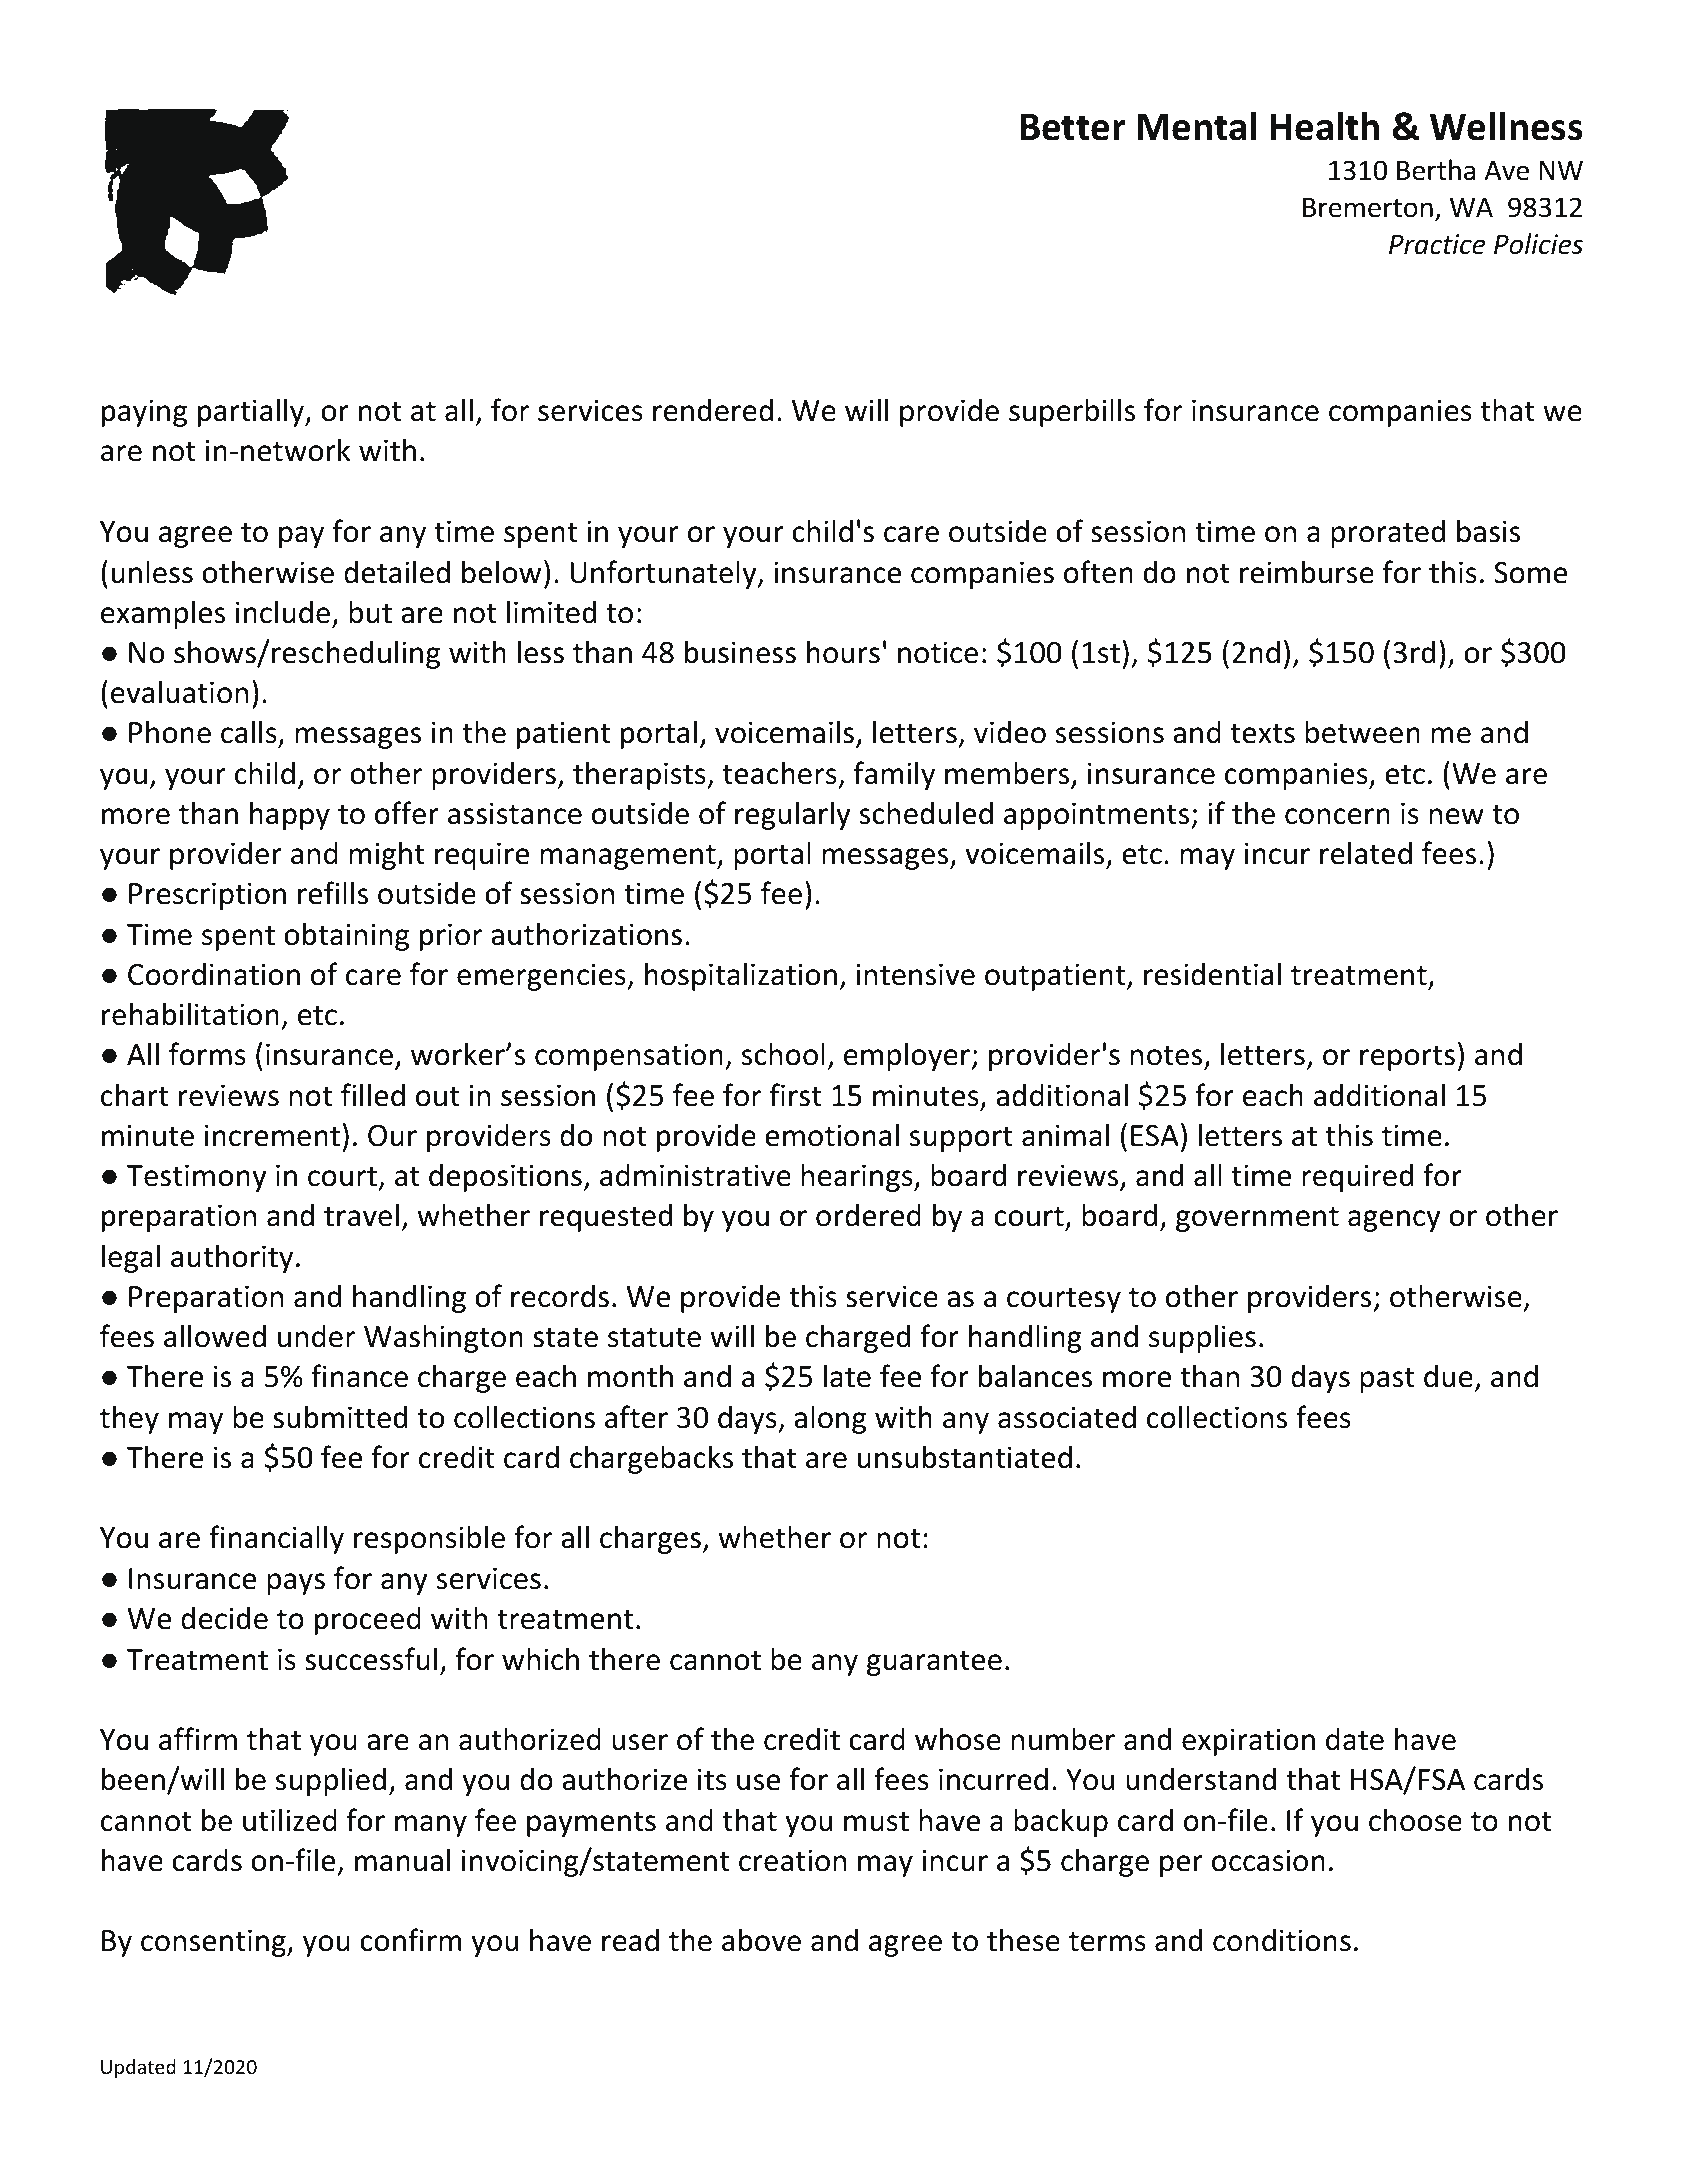 Image resolution: width=1682 pixels, height=2177 pixels. What do you see at coordinates (1387, 1380) in the screenshot?
I see `past` at bounding box center [1387, 1380].
